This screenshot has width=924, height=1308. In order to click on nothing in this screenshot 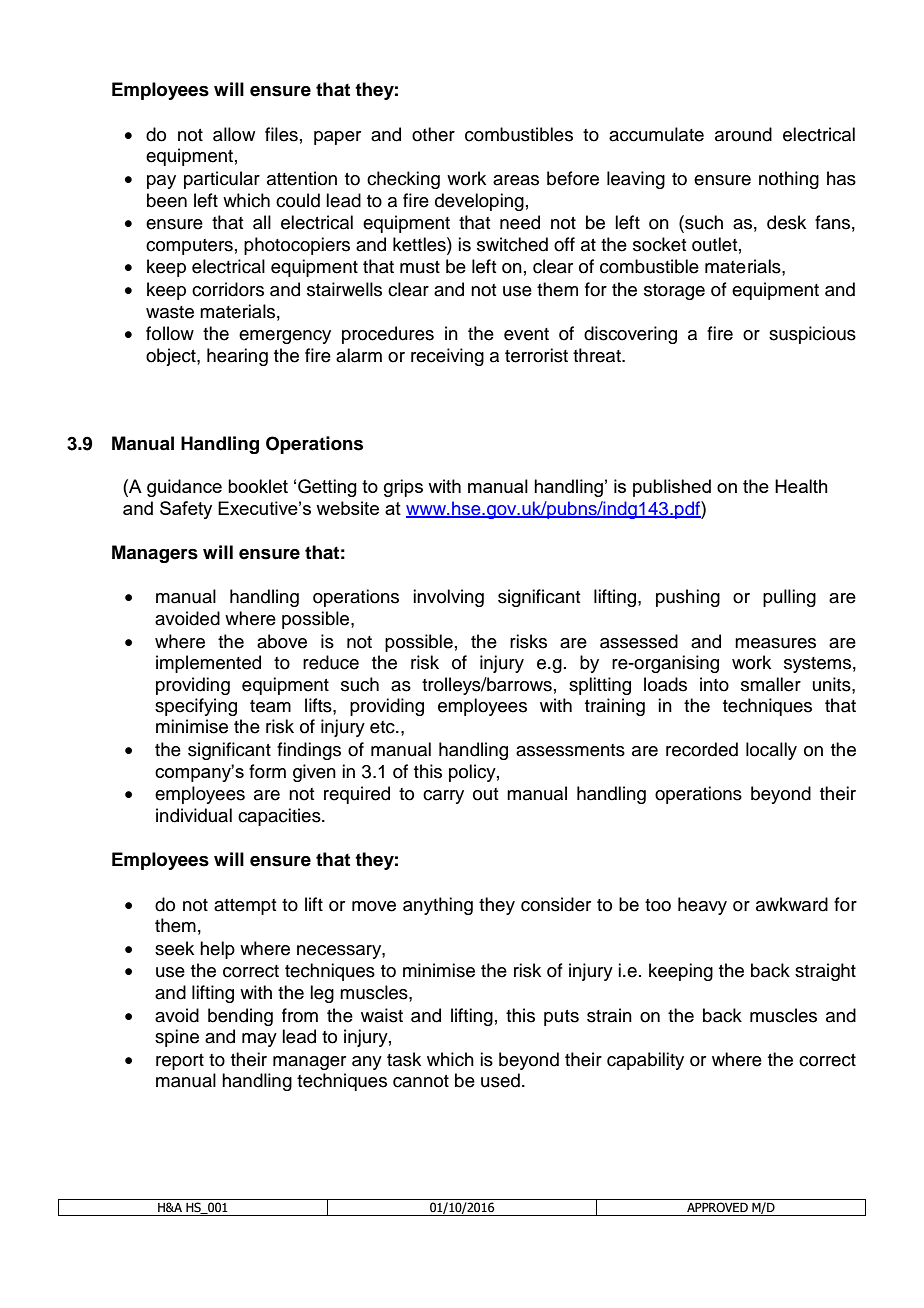, I will do `click(789, 180)`.
